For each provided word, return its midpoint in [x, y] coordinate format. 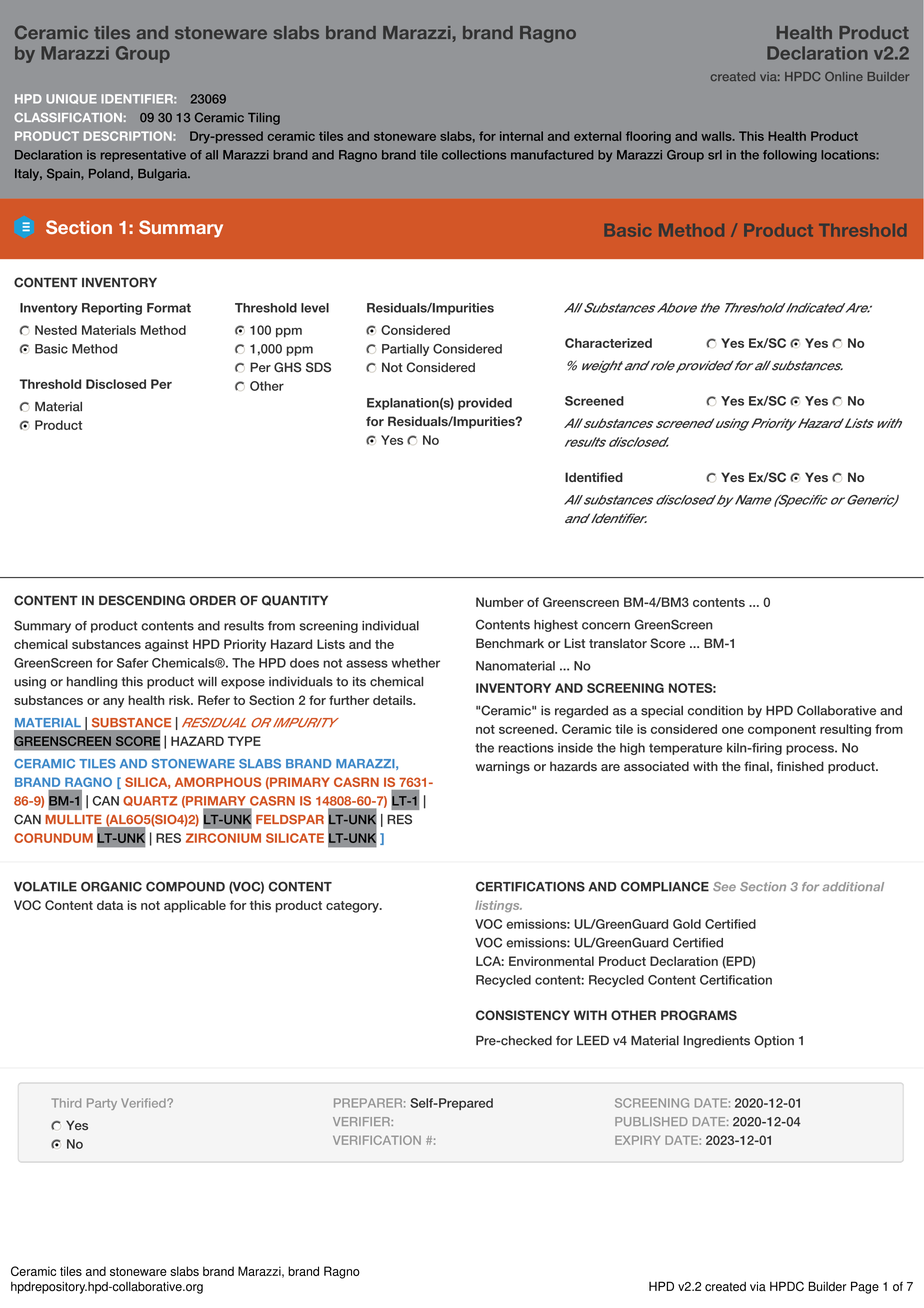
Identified [594, 477]
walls [717, 136]
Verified [144, 1103]
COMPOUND [185, 886]
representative [143, 156]
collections [474, 155]
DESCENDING [142, 600]
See [724, 886]
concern [606, 626]
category [353, 907]
